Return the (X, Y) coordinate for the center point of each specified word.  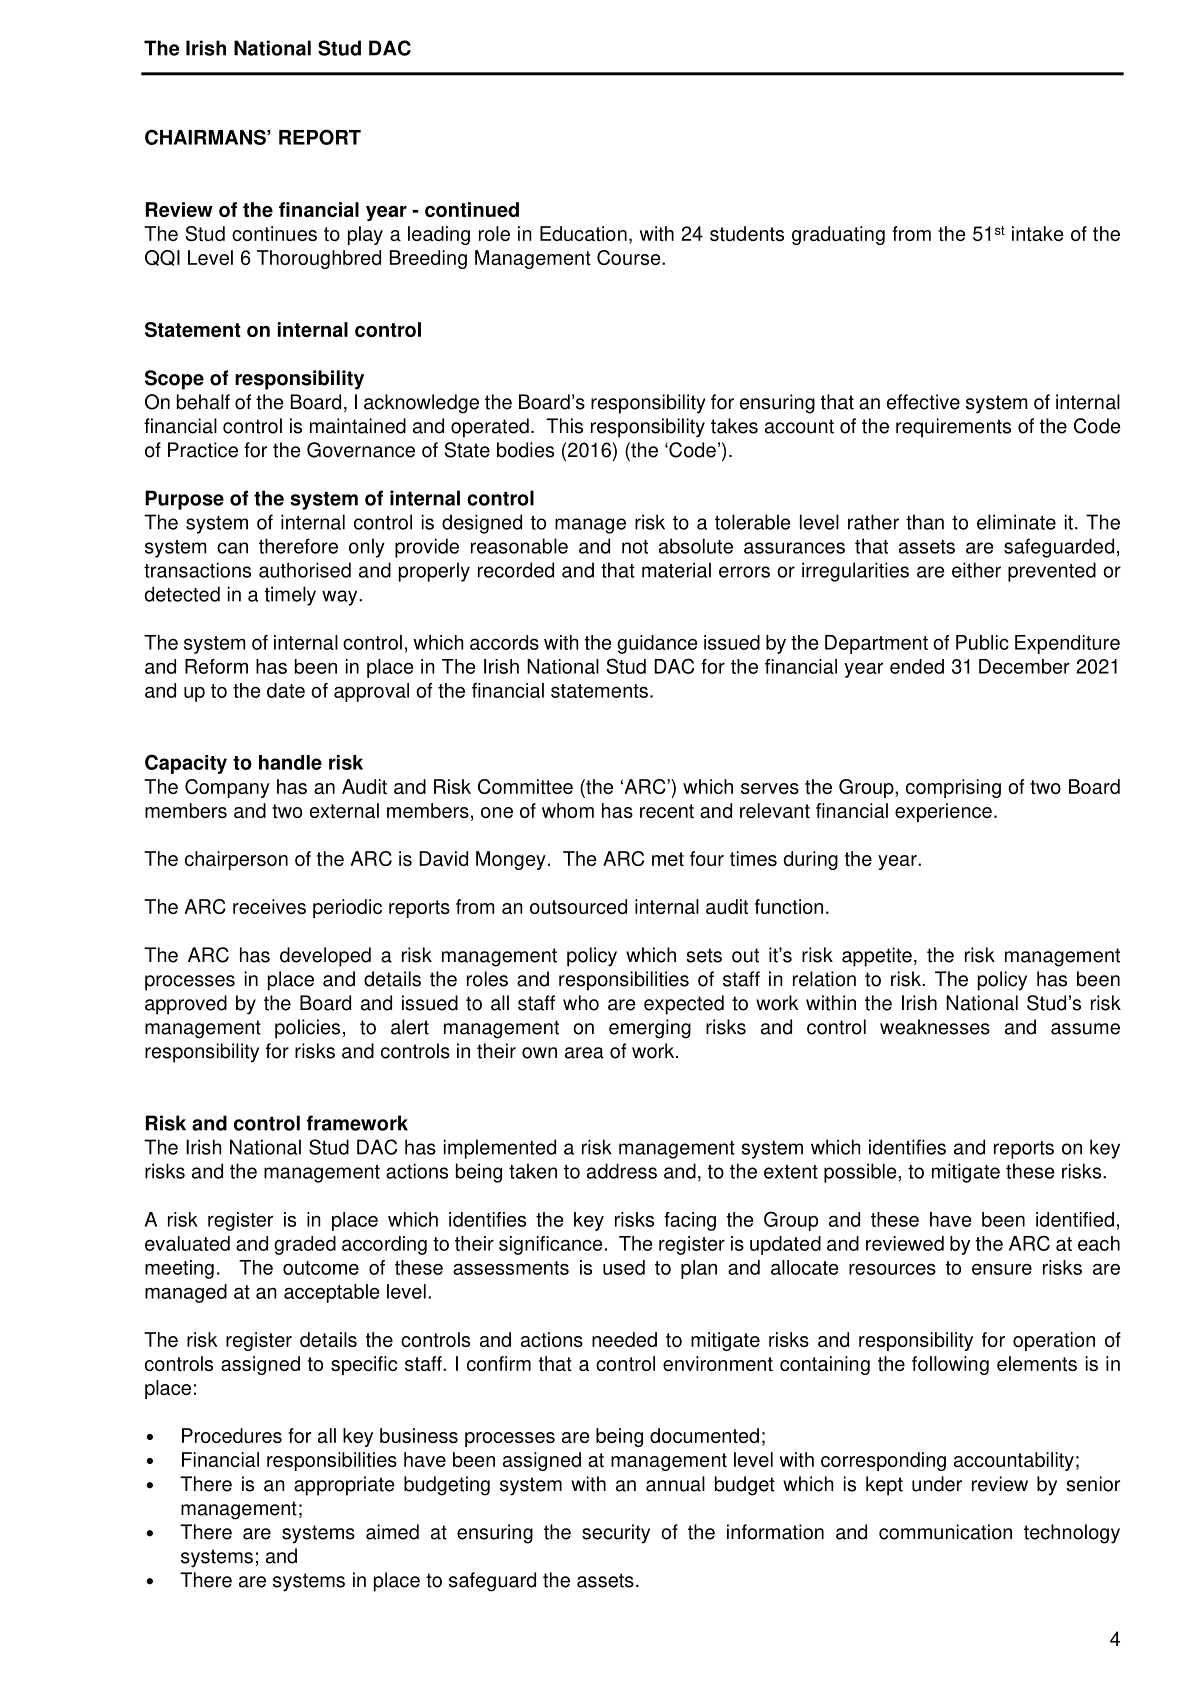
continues (274, 233)
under (937, 1484)
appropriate (344, 1486)
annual (675, 1484)
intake (1038, 233)
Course (630, 257)
